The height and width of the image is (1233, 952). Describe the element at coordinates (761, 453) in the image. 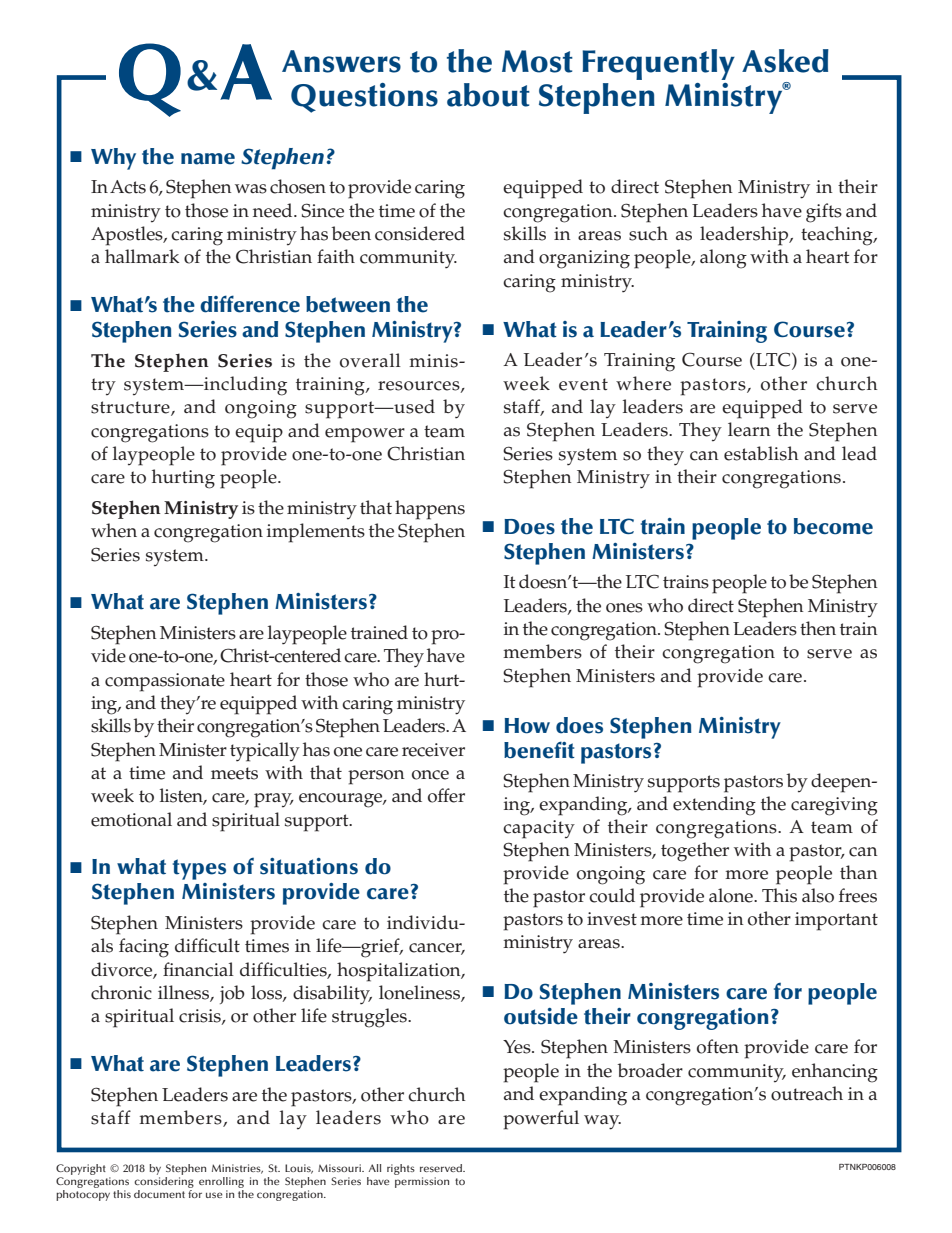

I see `establish` at that location.
